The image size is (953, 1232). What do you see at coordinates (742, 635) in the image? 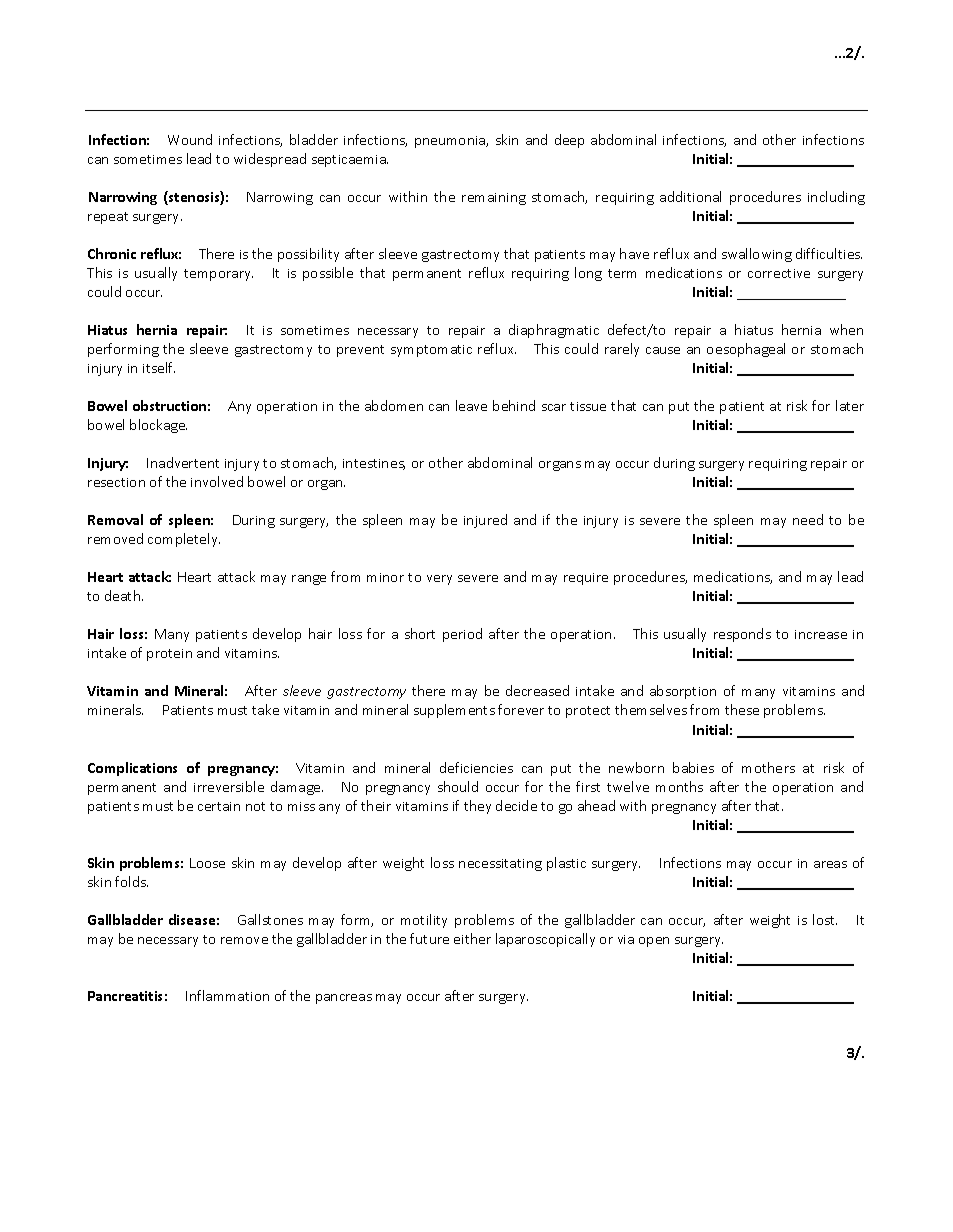
I see `responds` at bounding box center [742, 635].
